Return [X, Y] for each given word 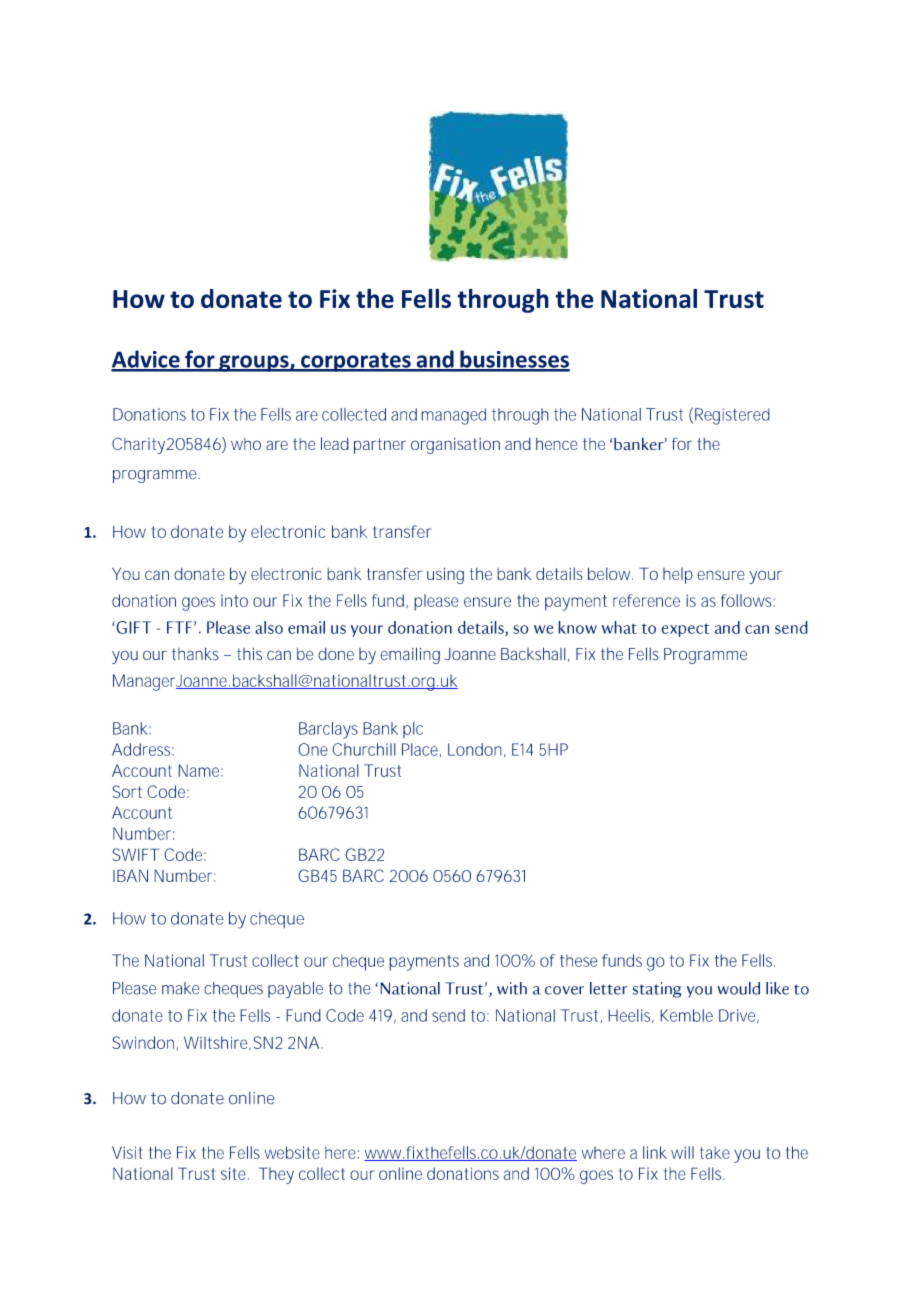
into [234, 600]
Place [421, 750]
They [276, 1175]
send [448, 1015]
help [678, 575]
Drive [739, 1016]
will [682, 1152]
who [246, 444]
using [445, 575]
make [180, 988]
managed [453, 416]
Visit [127, 1152]
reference [646, 600]
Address [143, 749]
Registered [732, 416]
